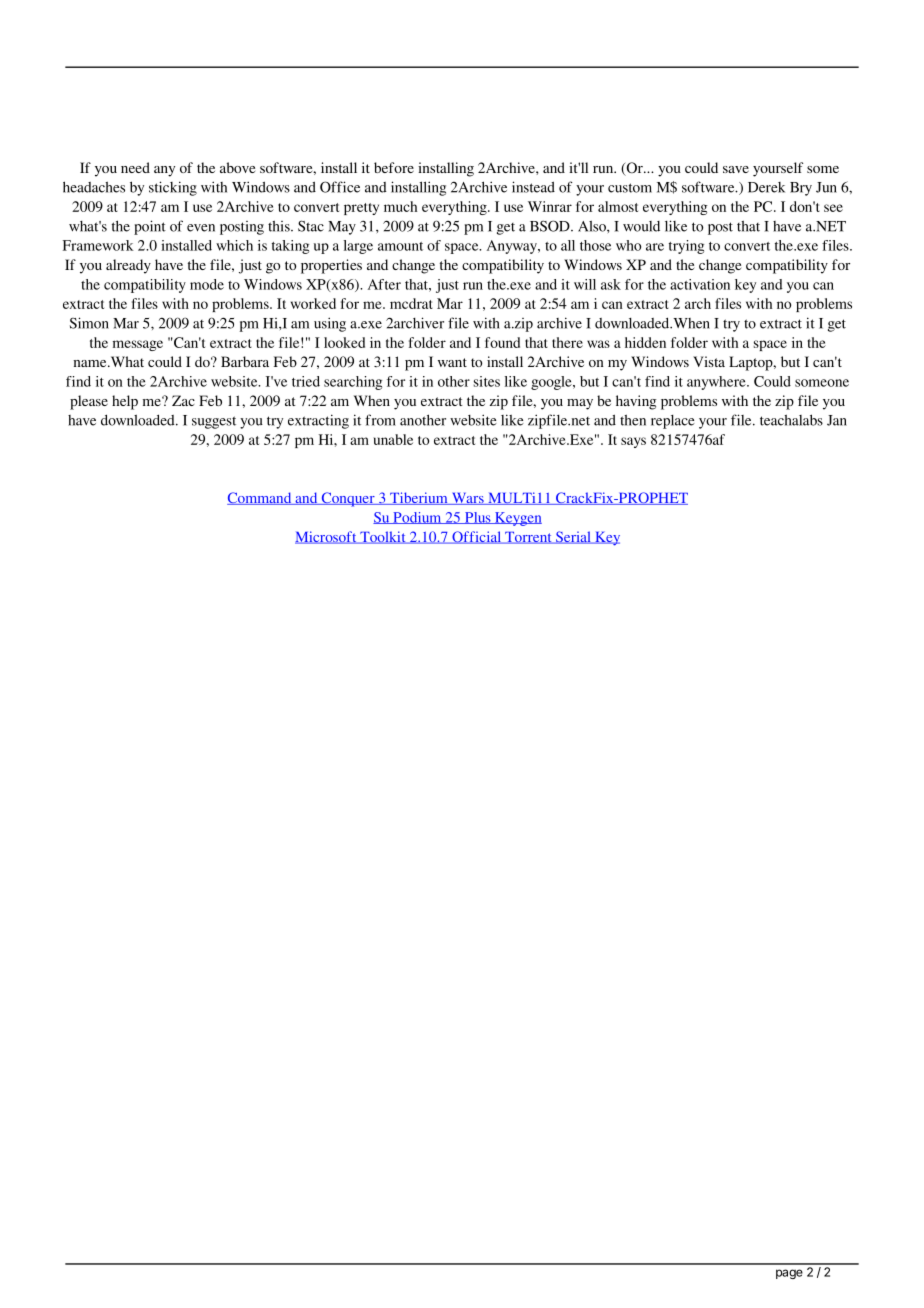 The image size is (924, 1308). What do you see at coordinates (383, 537) in the document?
I see `Toolkit` at bounding box center [383, 537].
